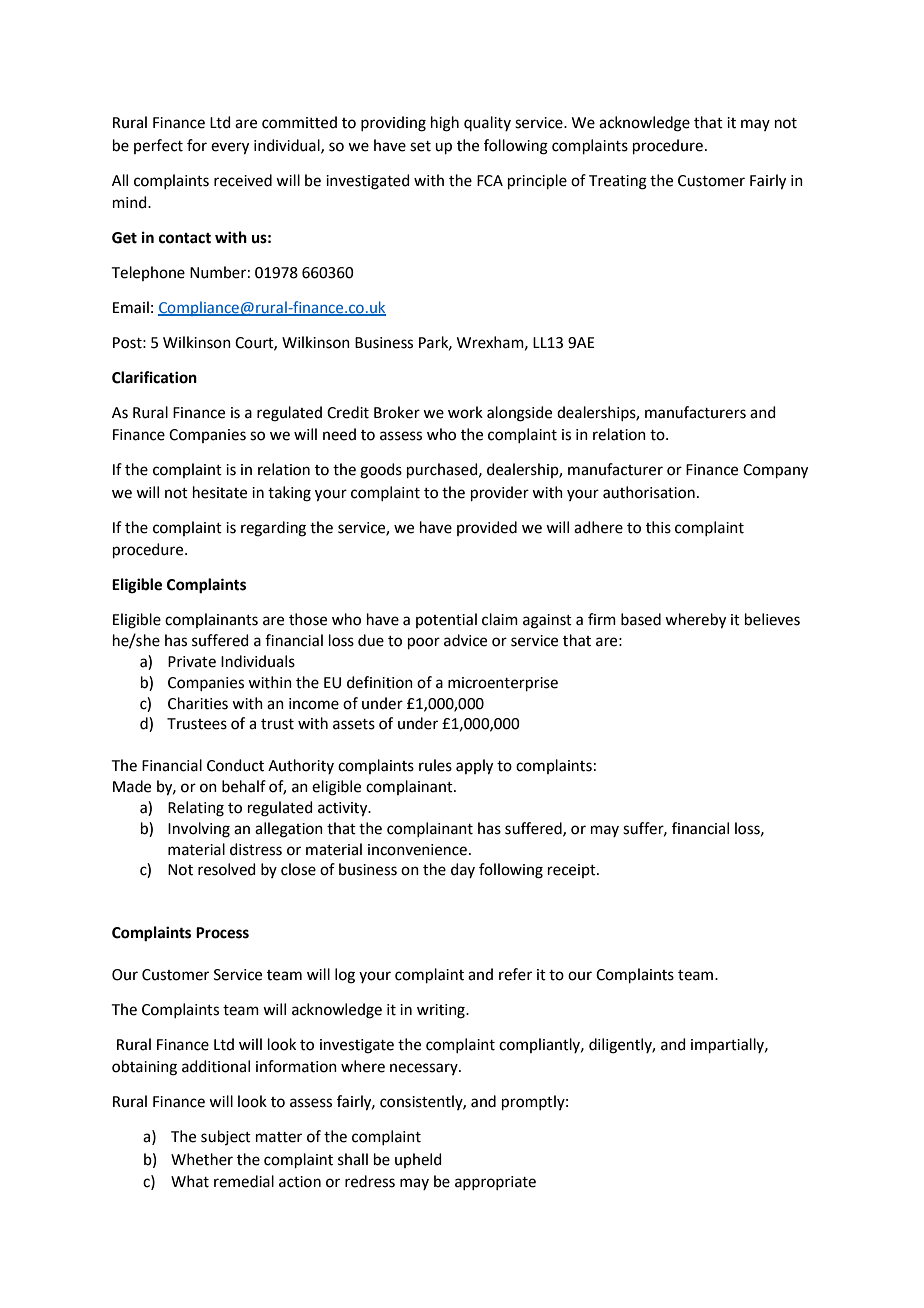 This document has width=924, height=1308. I want to click on every, so click(230, 148).
